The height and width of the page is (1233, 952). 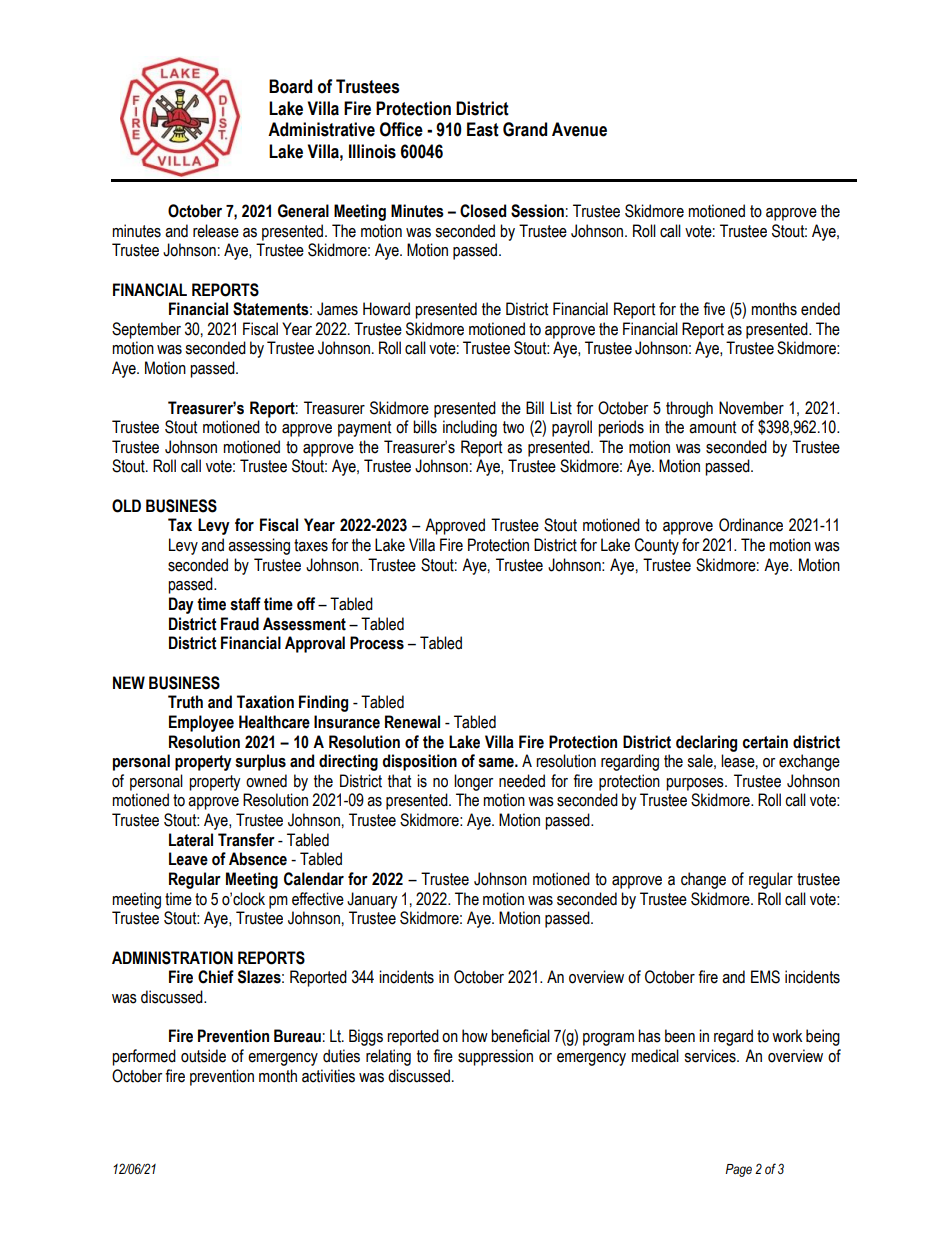 I want to click on outside, so click(x=203, y=1056).
